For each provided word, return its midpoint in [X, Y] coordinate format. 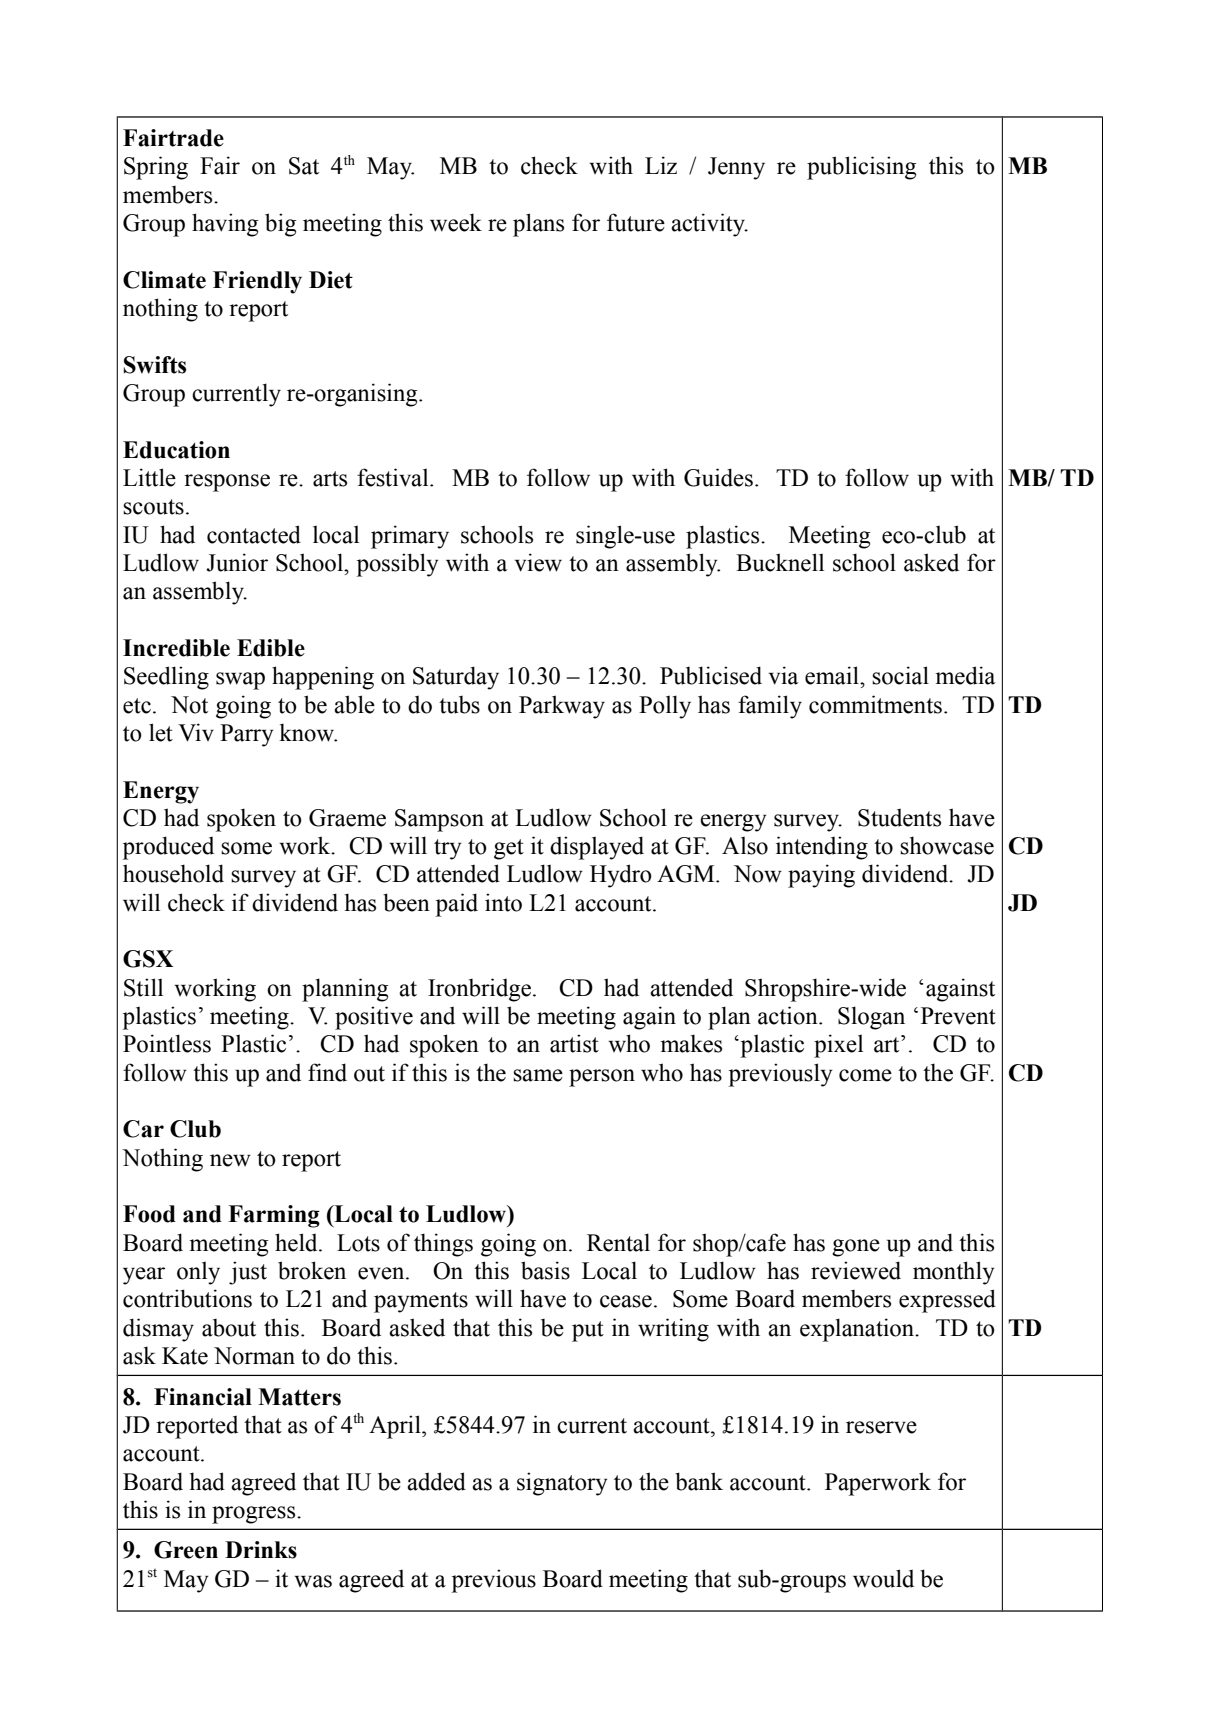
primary [410, 537]
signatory [562, 1484]
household [173, 873]
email [833, 675]
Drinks [261, 1550]
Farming [274, 1216]
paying [821, 876]
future [636, 222]
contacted [254, 534]
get [509, 849]
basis [545, 1270]
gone [856, 1248]
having [225, 225]
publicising [862, 168]
